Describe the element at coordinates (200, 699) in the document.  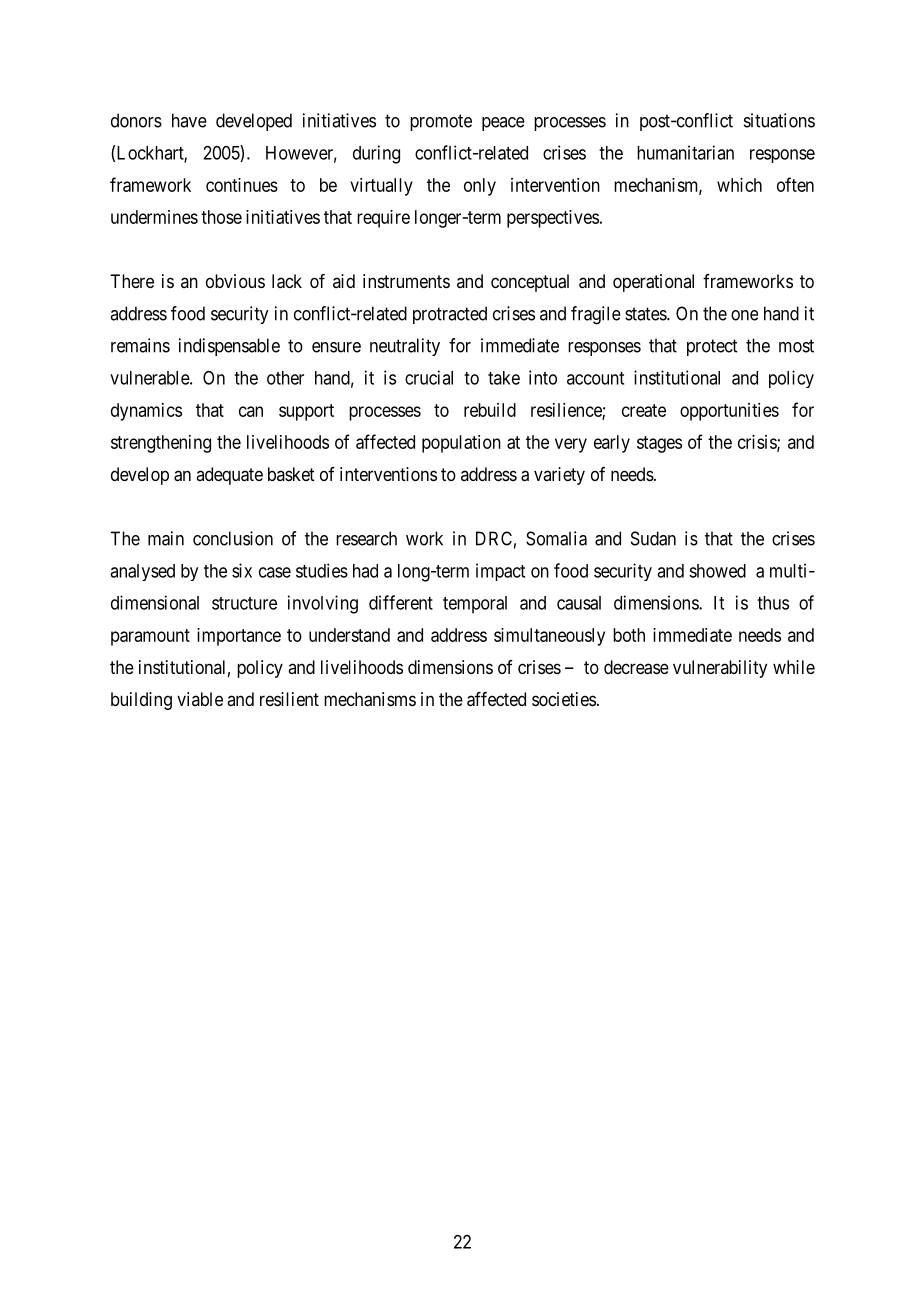
I see `viable` at that location.
